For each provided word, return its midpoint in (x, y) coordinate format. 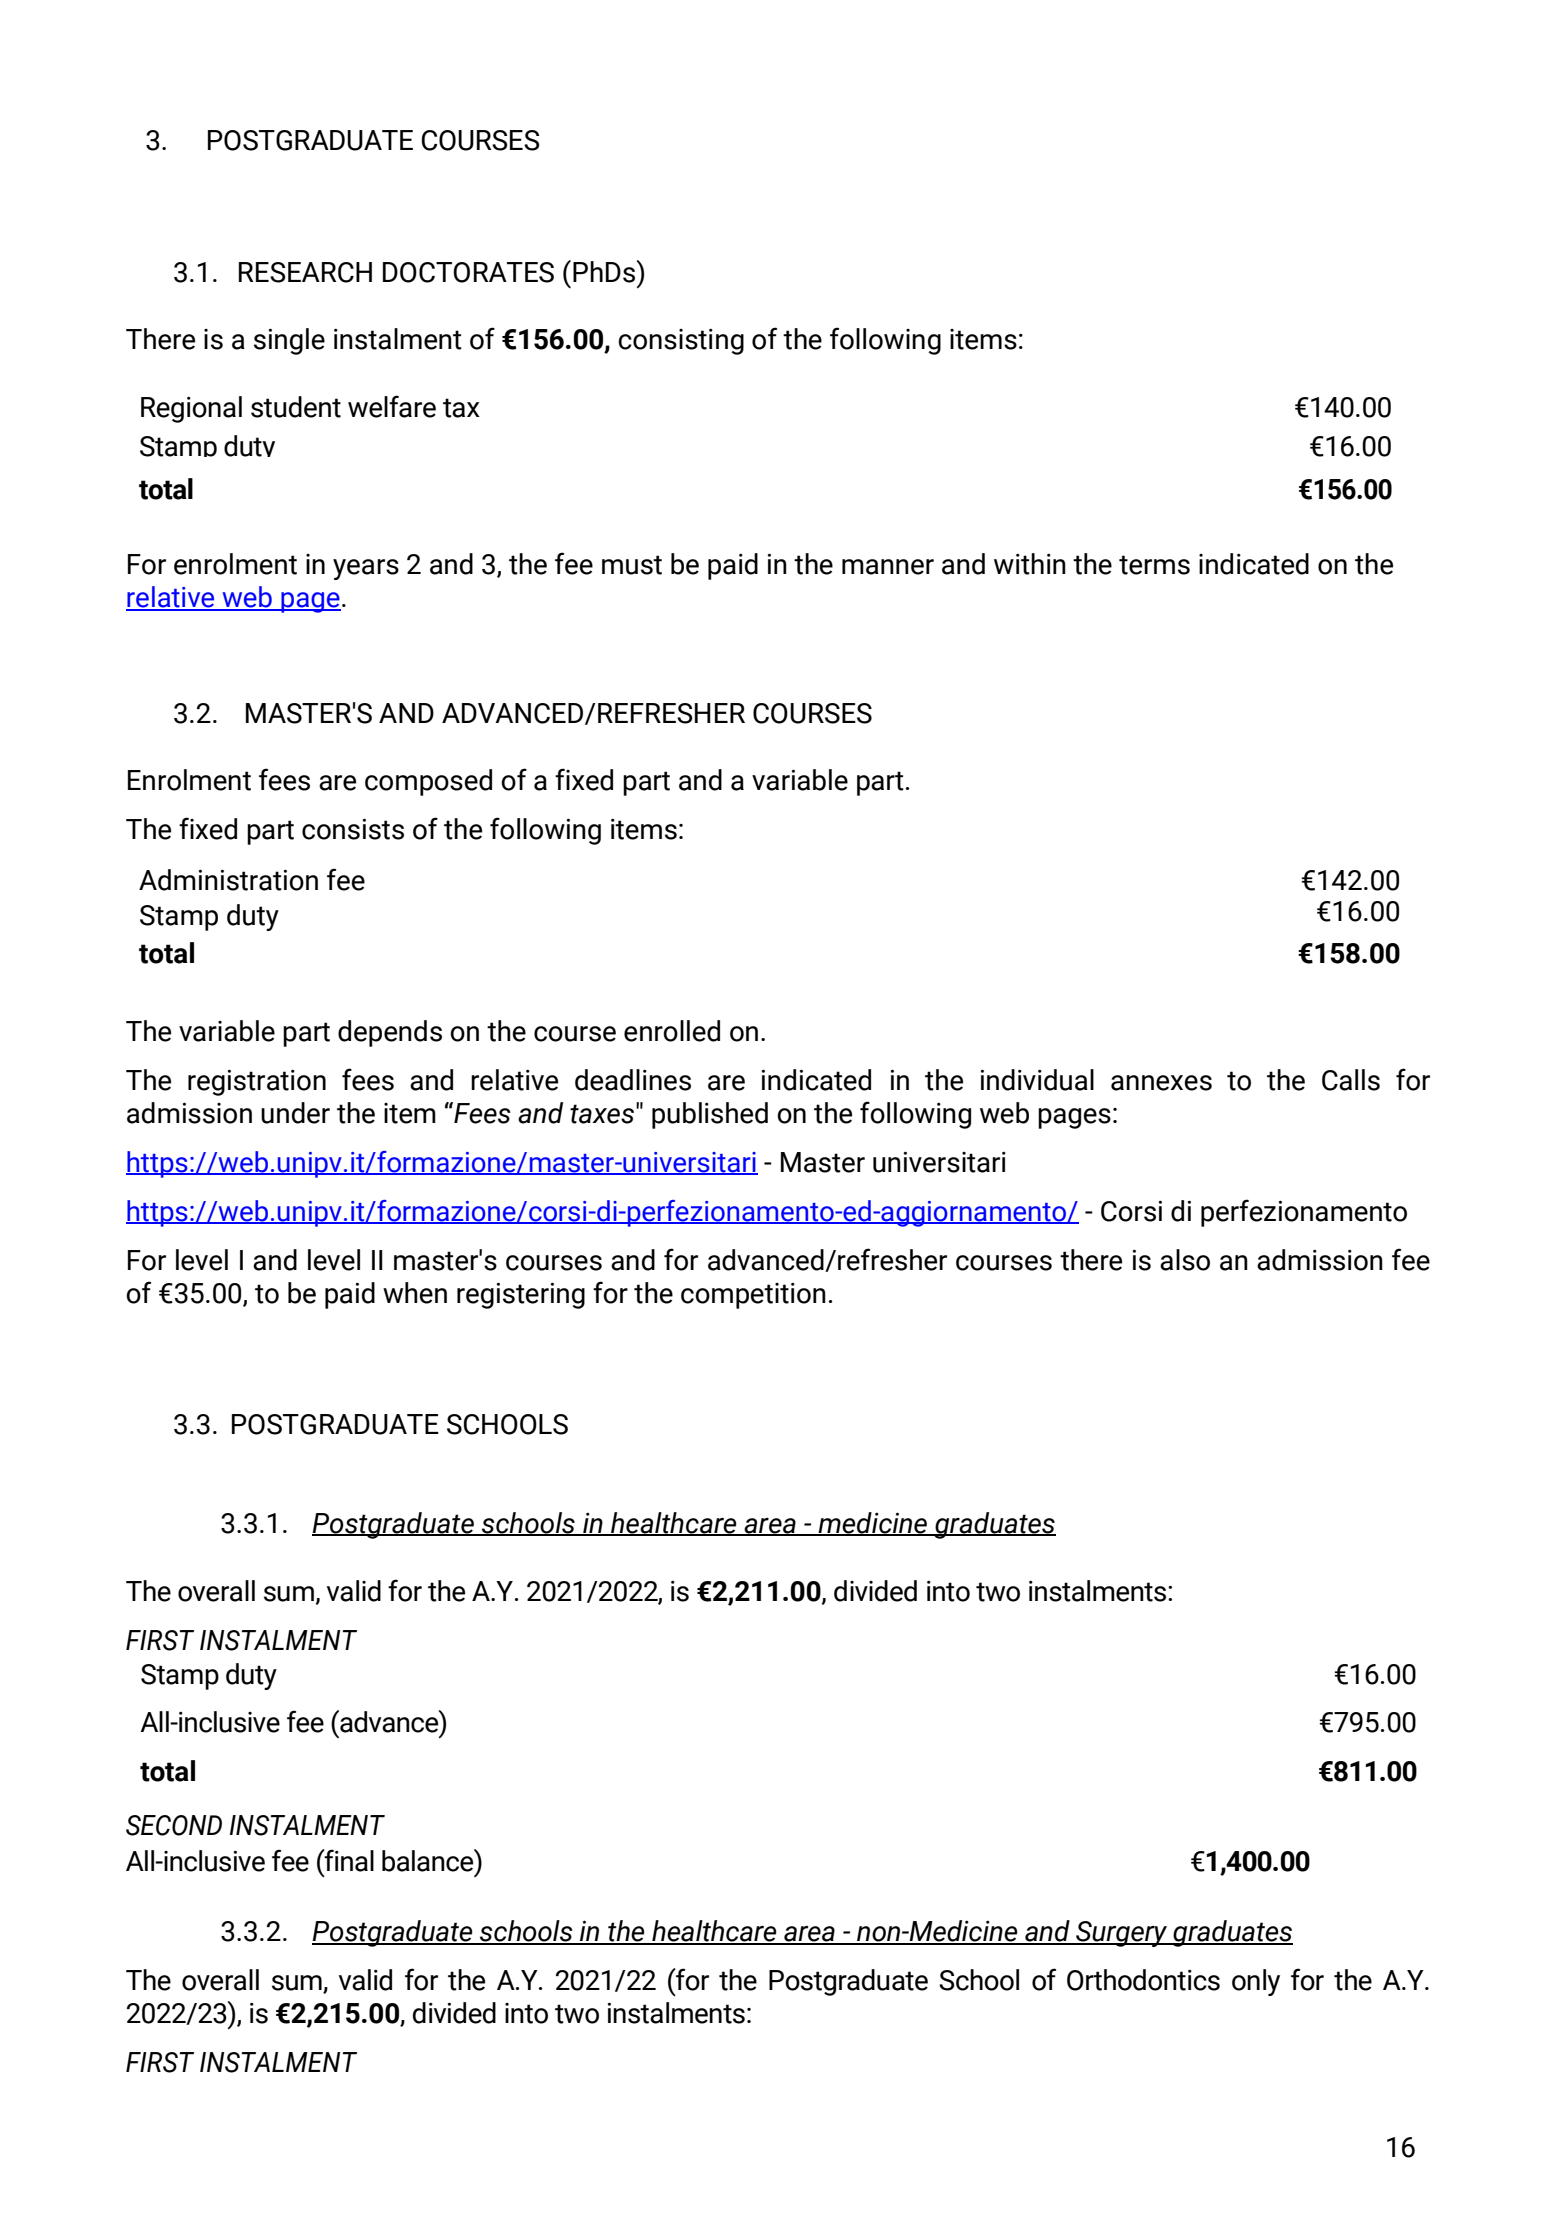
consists (353, 829)
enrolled (672, 1031)
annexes (1161, 1083)
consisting (681, 342)
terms (1154, 565)
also (1185, 1260)
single (289, 341)
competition (753, 1296)
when (415, 1293)
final (348, 1860)
